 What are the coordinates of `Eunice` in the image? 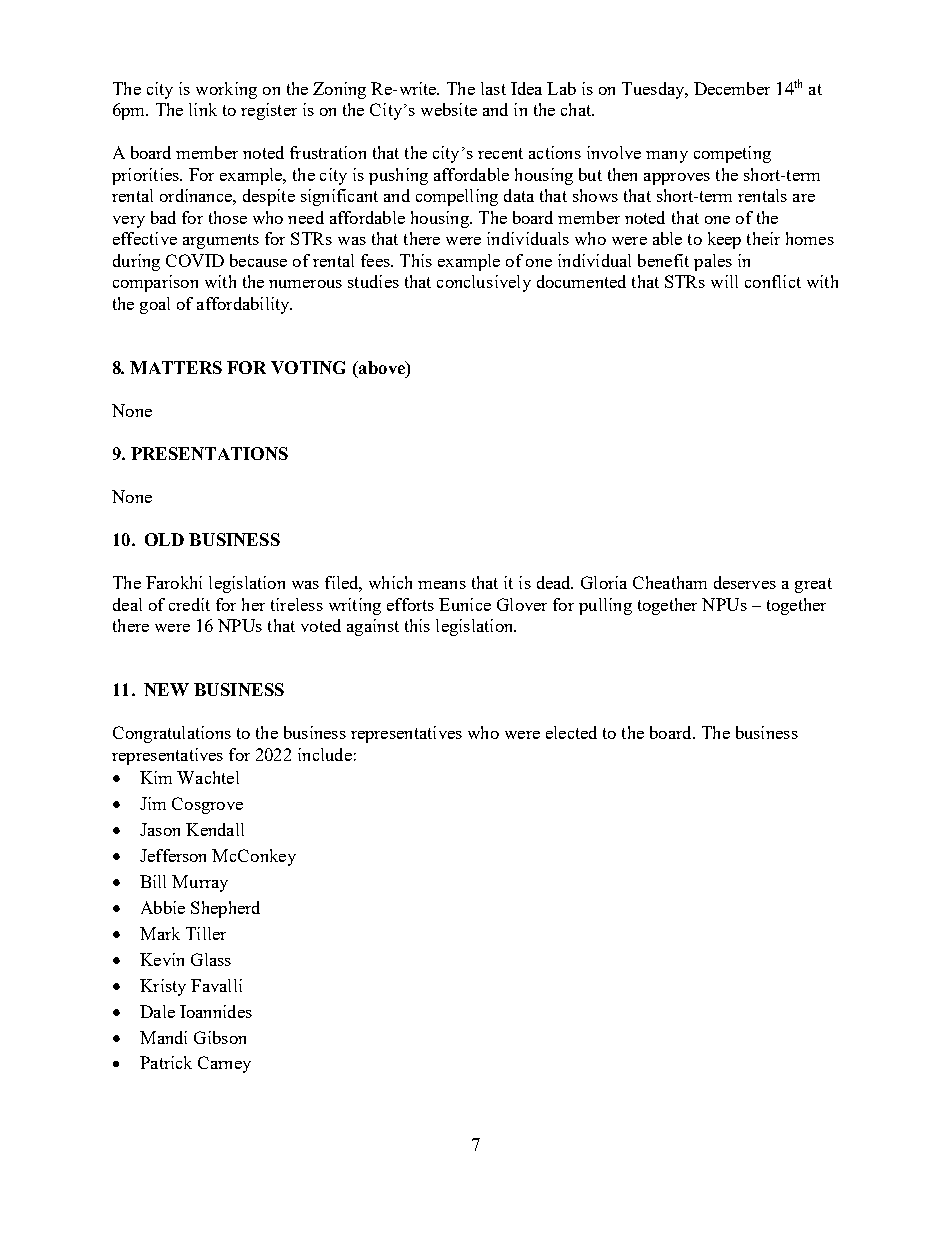 It's located at (465, 604).
